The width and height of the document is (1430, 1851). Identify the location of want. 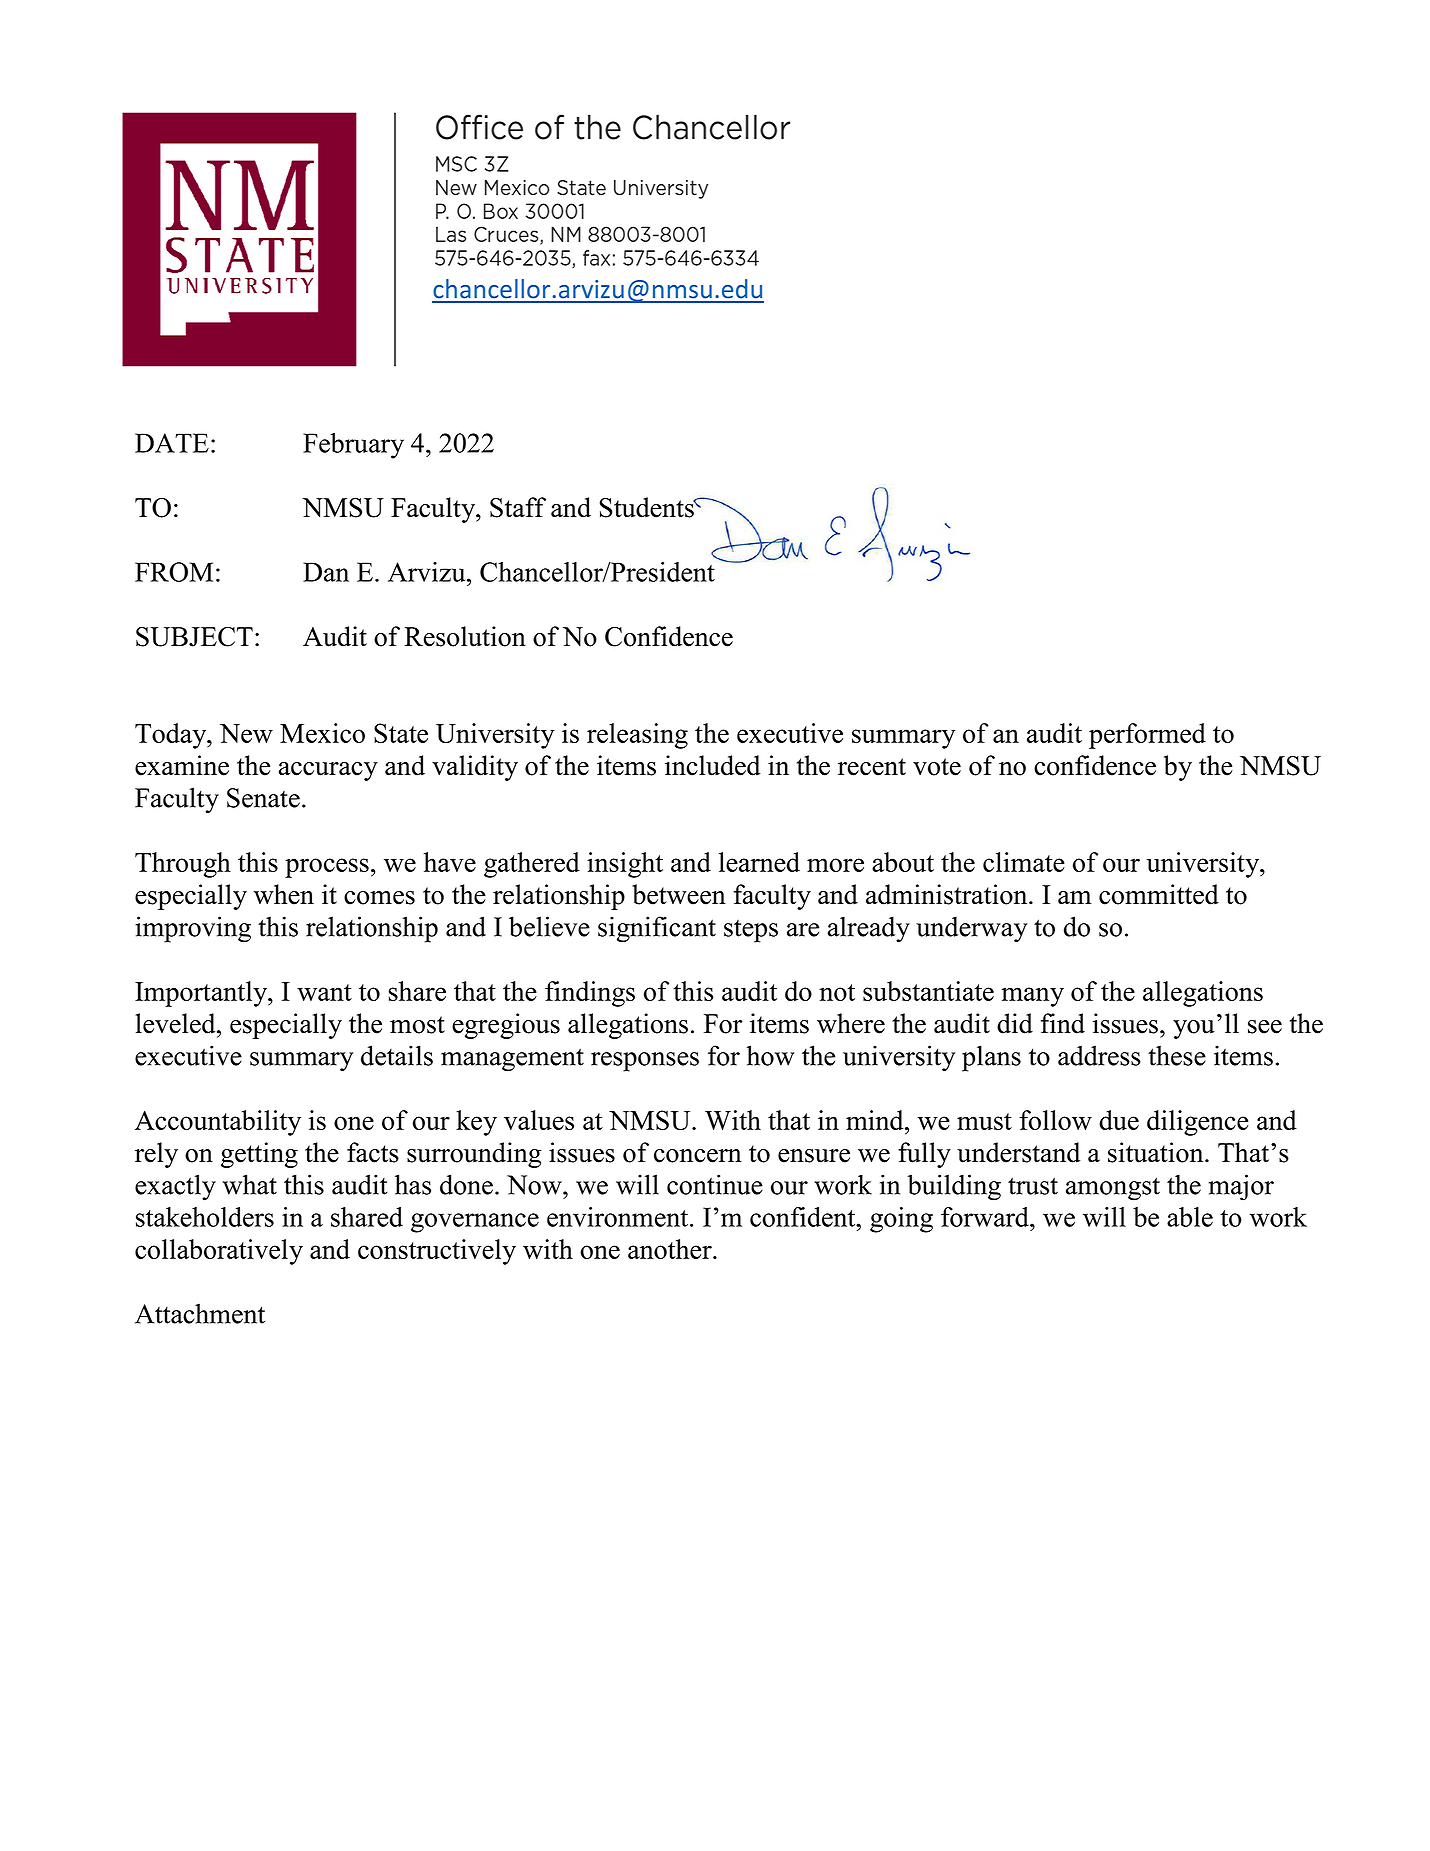
(324, 992).
